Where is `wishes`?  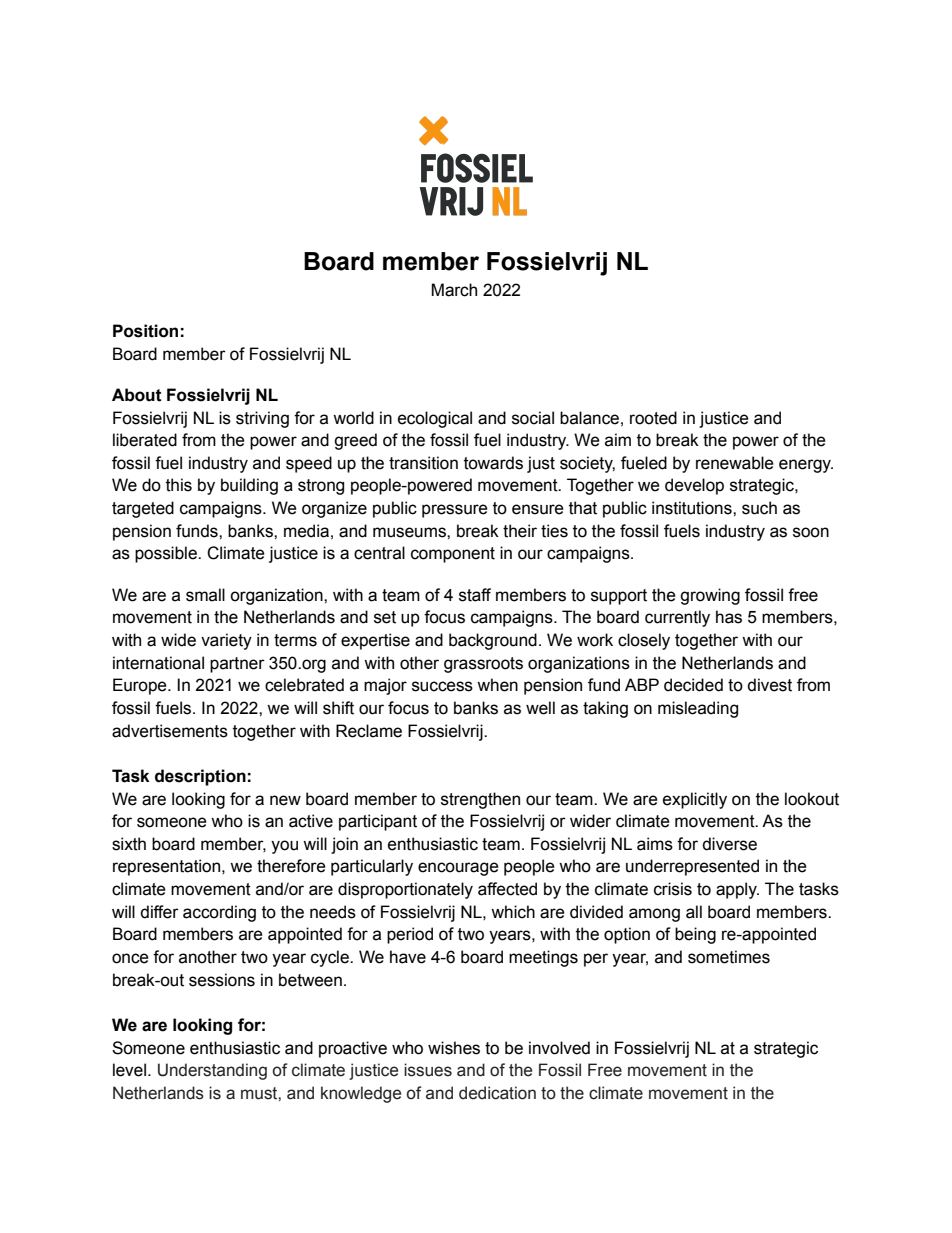
wishes is located at coordinates (454, 1048).
